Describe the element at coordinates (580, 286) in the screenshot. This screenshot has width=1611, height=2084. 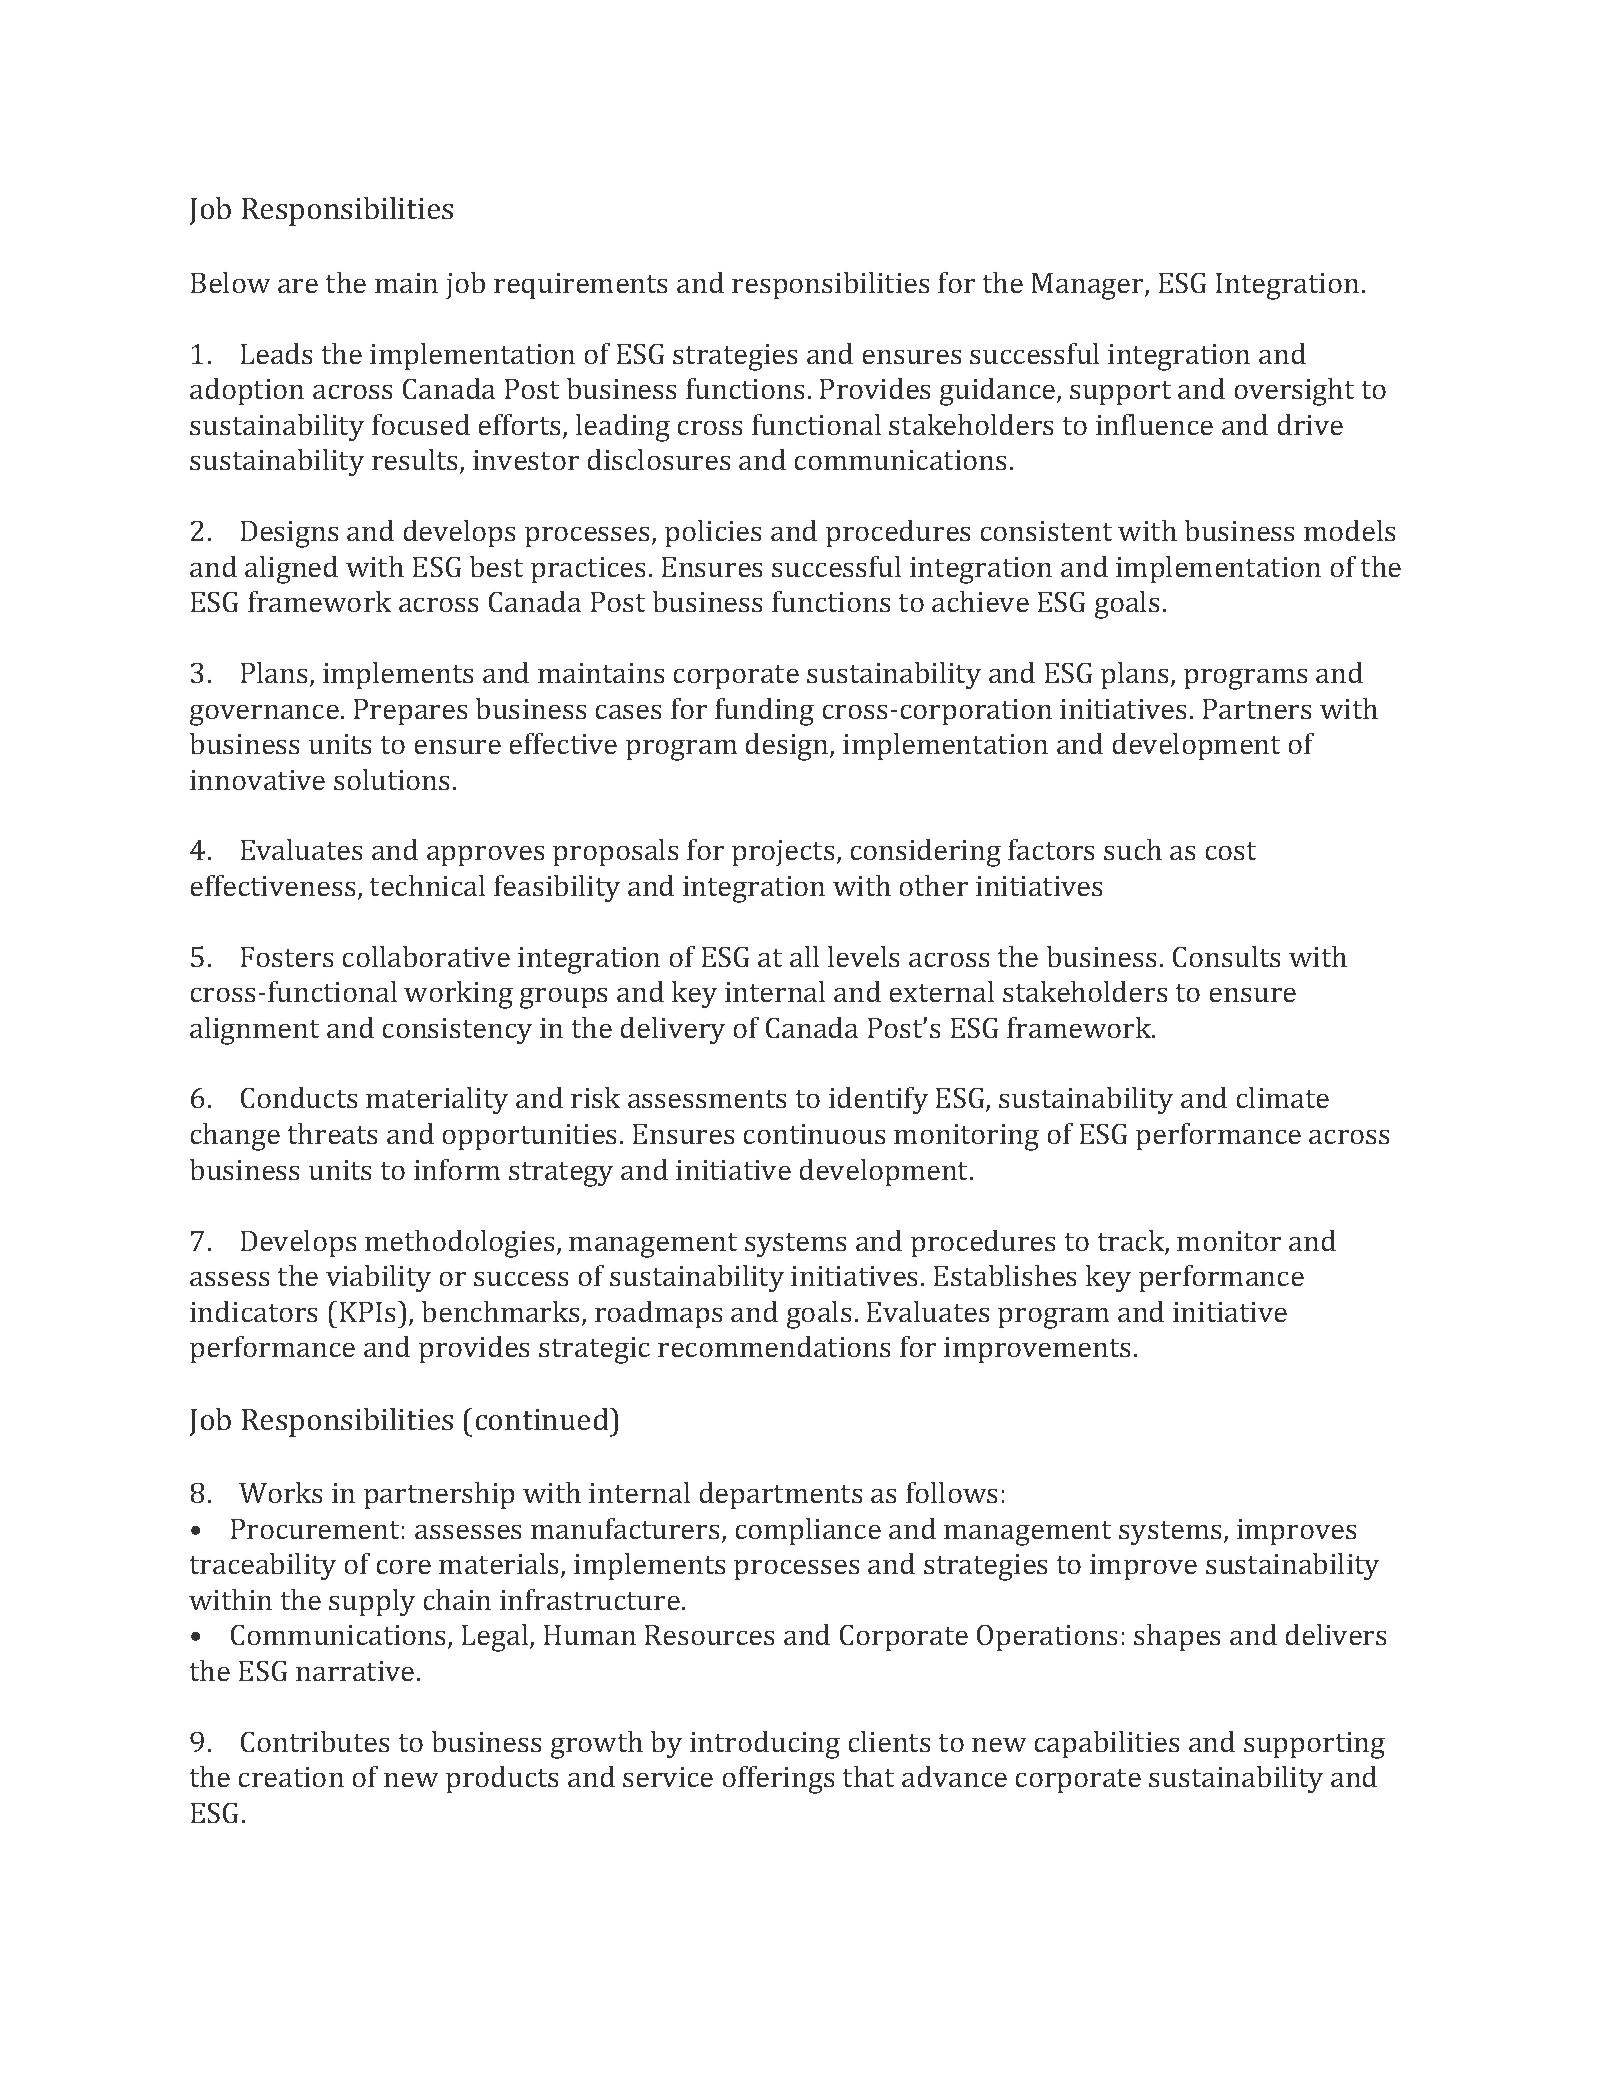
I see `requirements` at that location.
